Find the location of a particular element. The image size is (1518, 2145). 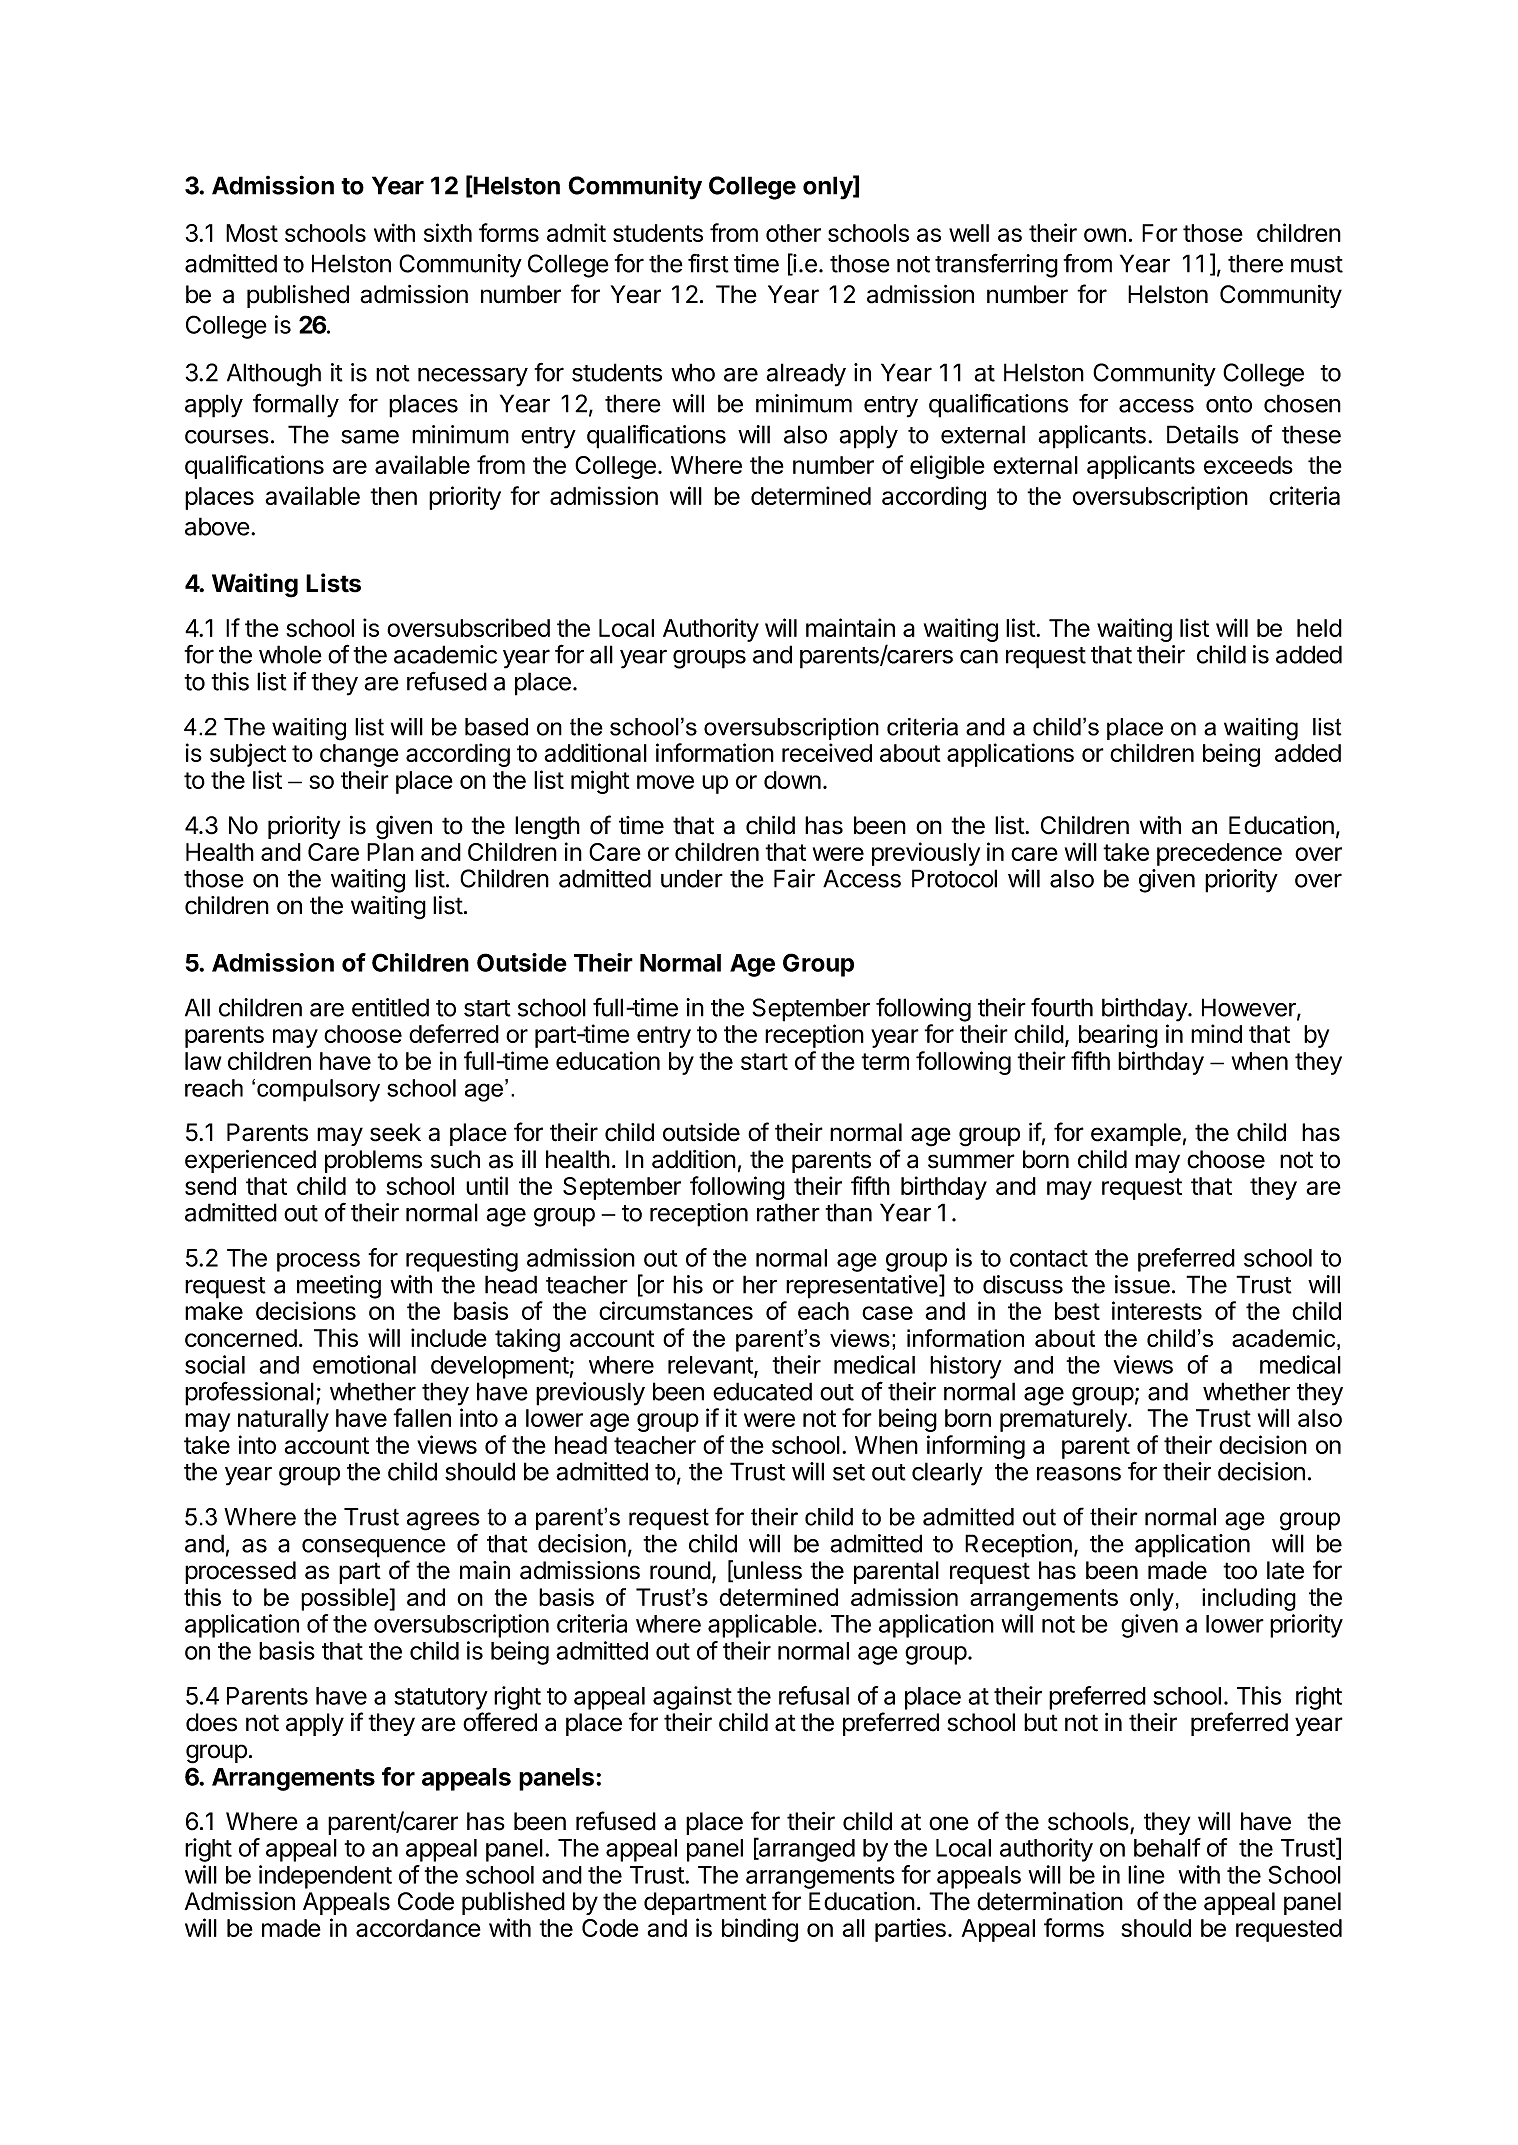

compulsory is located at coordinates (318, 1090).
